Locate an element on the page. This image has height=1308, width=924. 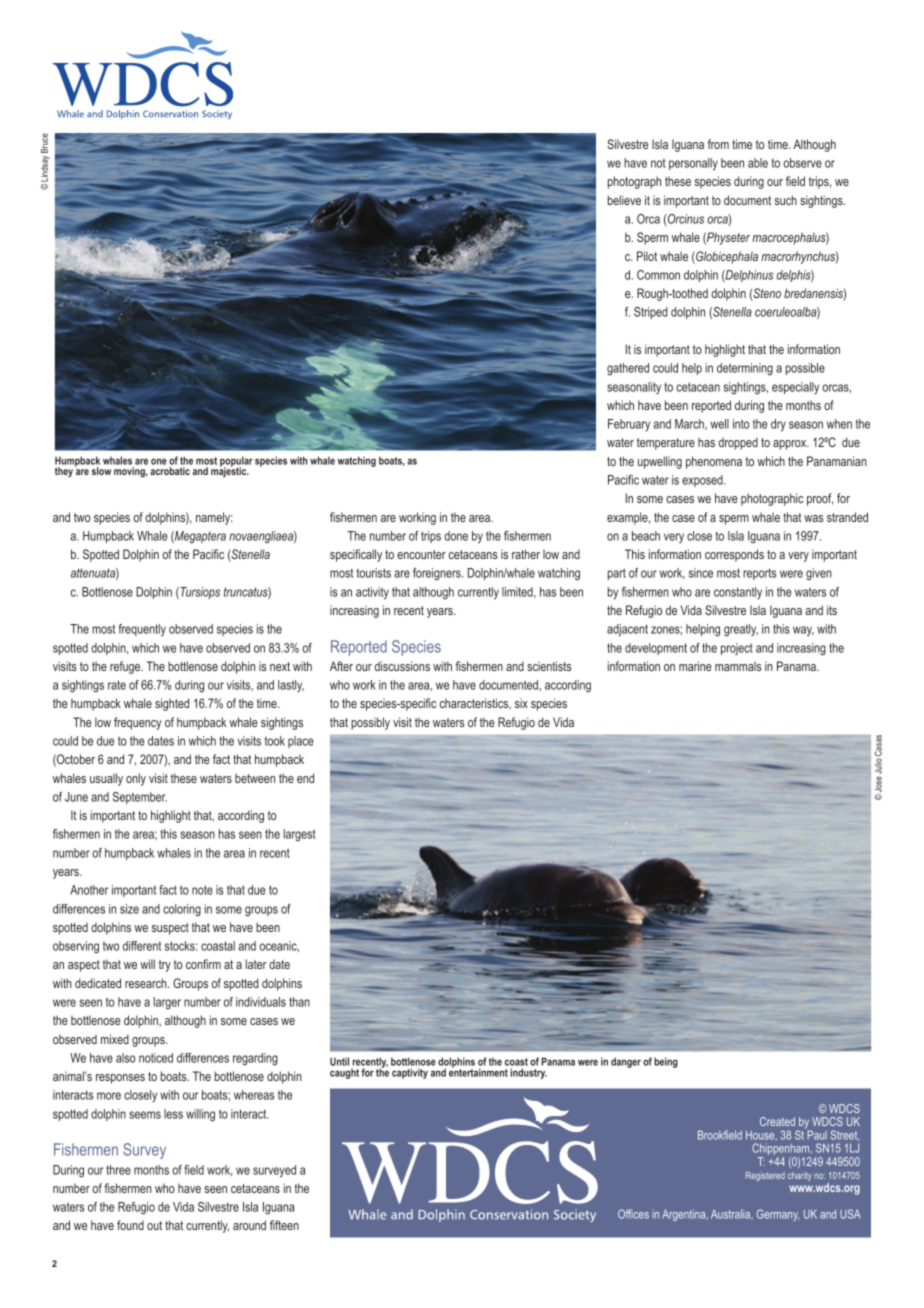
determining is located at coordinates (745, 369).
